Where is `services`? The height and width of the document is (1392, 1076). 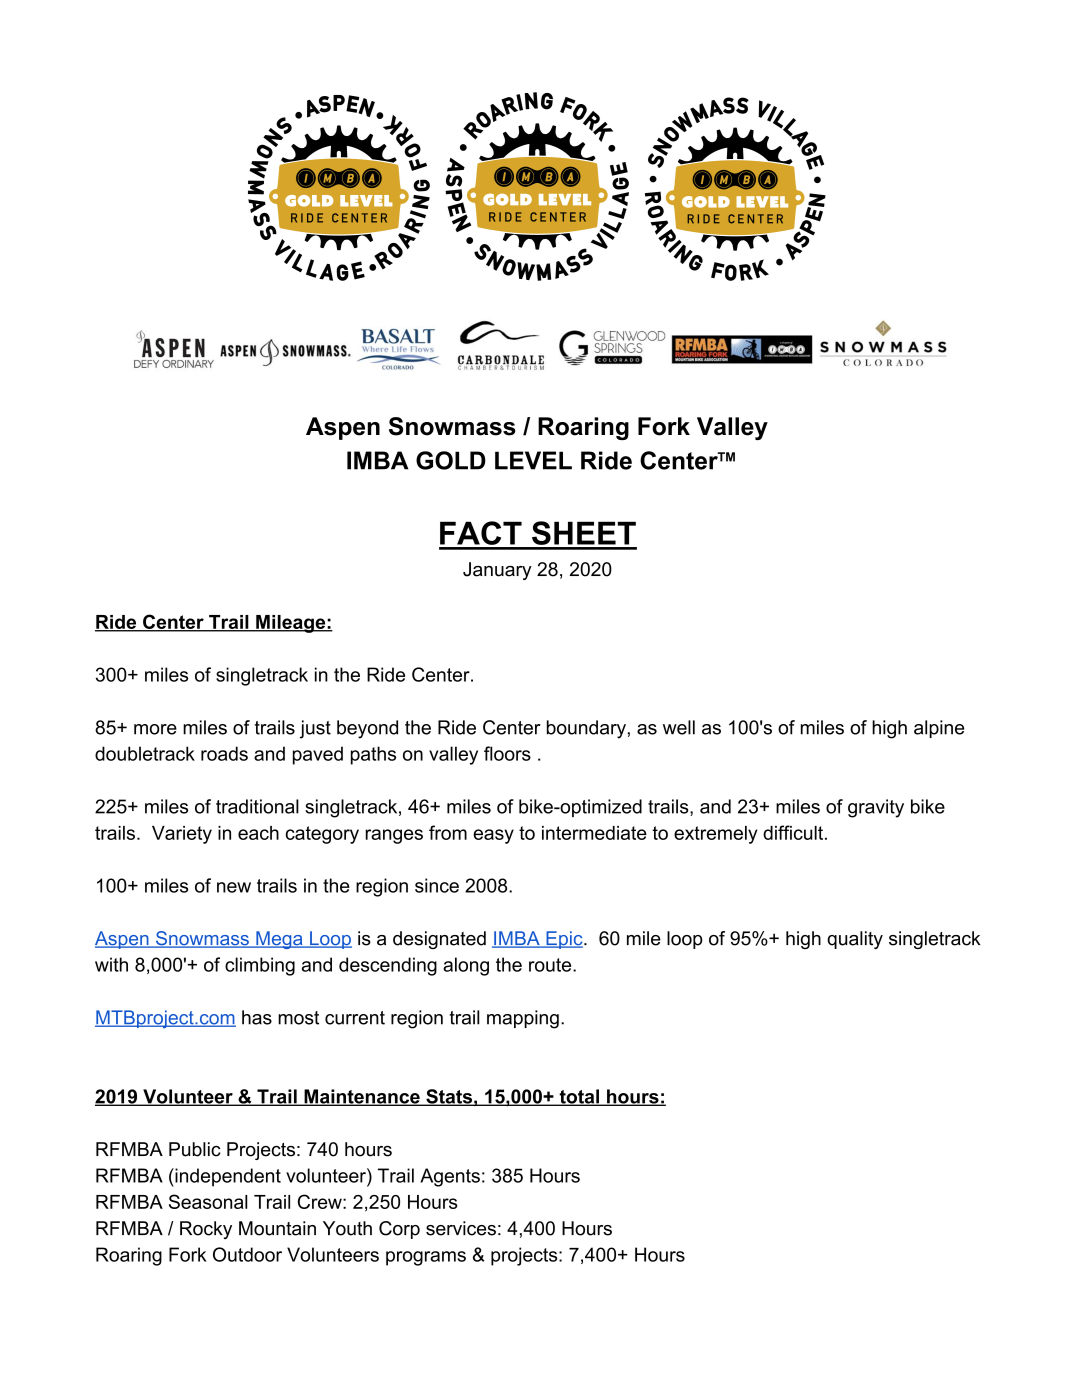 services is located at coordinates (461, 1228).
